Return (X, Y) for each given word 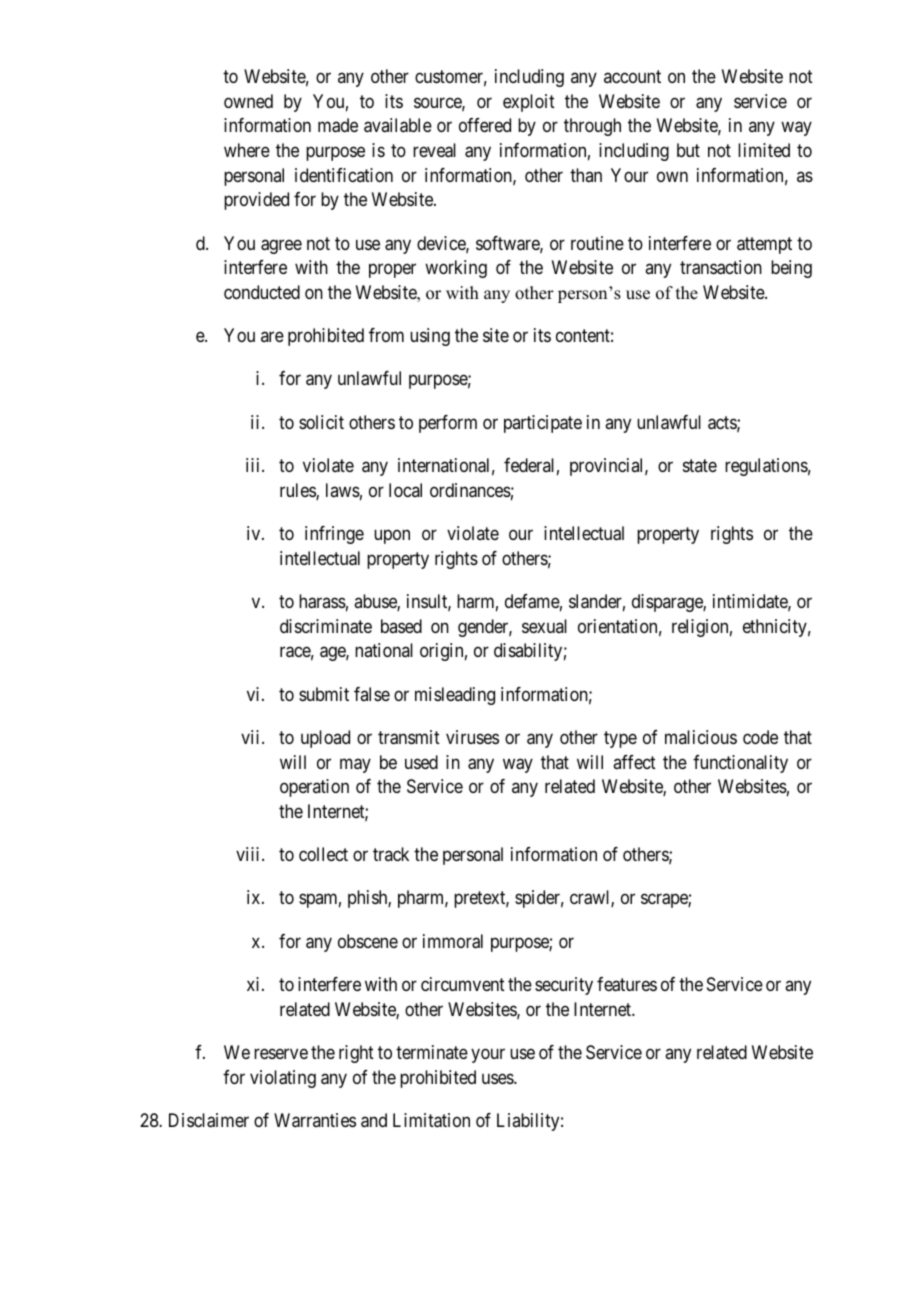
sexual (544, 626)
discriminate (326, 626)
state (700, 465)
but (688, 150)
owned (248, 101)
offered (485, 125)
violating (283, 1079)
